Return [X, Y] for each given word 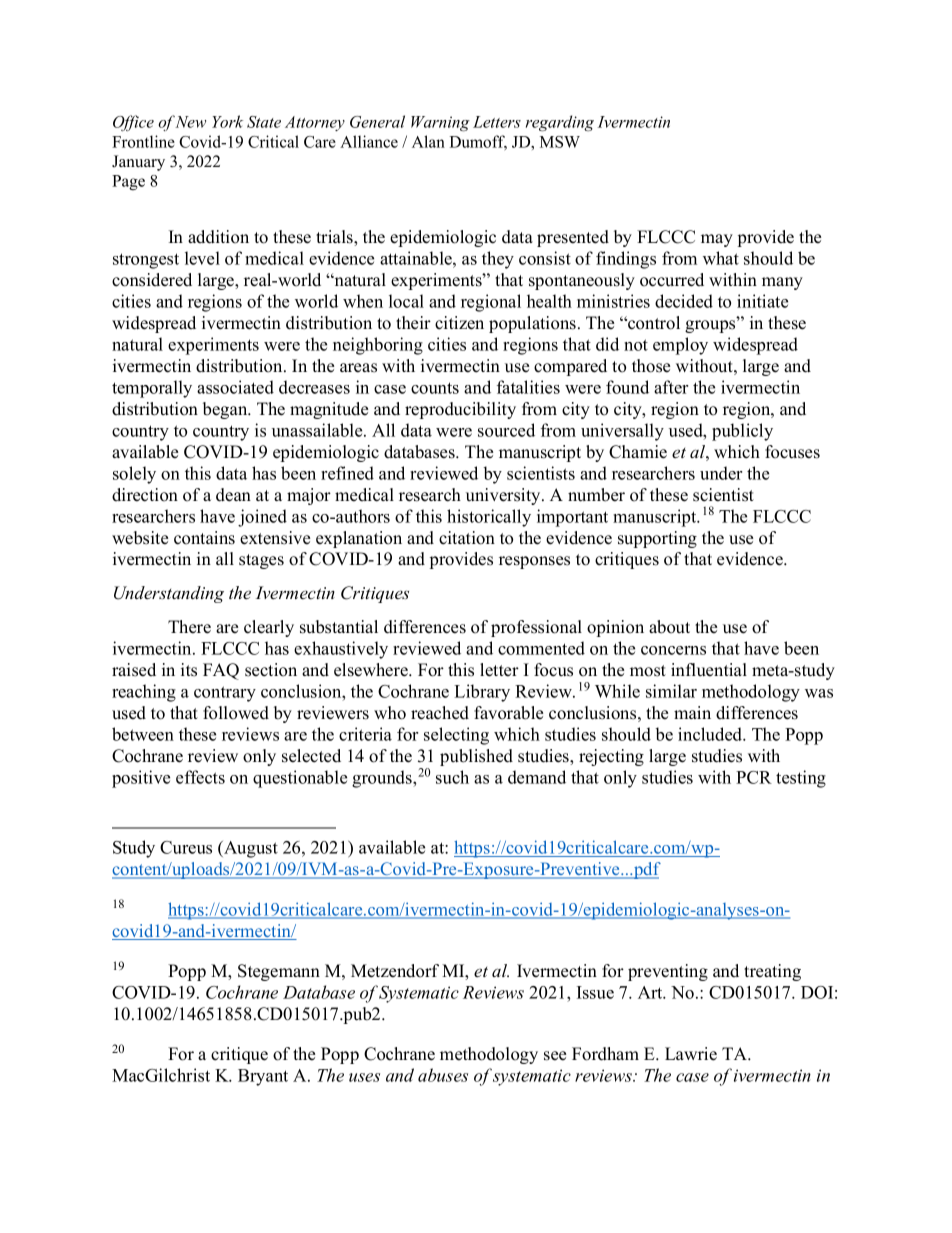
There [189, 627]
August [250, 849]
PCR [754, 777]
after [671, 387]
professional [536, 628]
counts [435, 388]
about [669, 627]
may [717, 240]
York [227, 121]
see [555, 1056]
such [452, 777]
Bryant [263, 1077]
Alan [428, 141]
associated [235, 387]
